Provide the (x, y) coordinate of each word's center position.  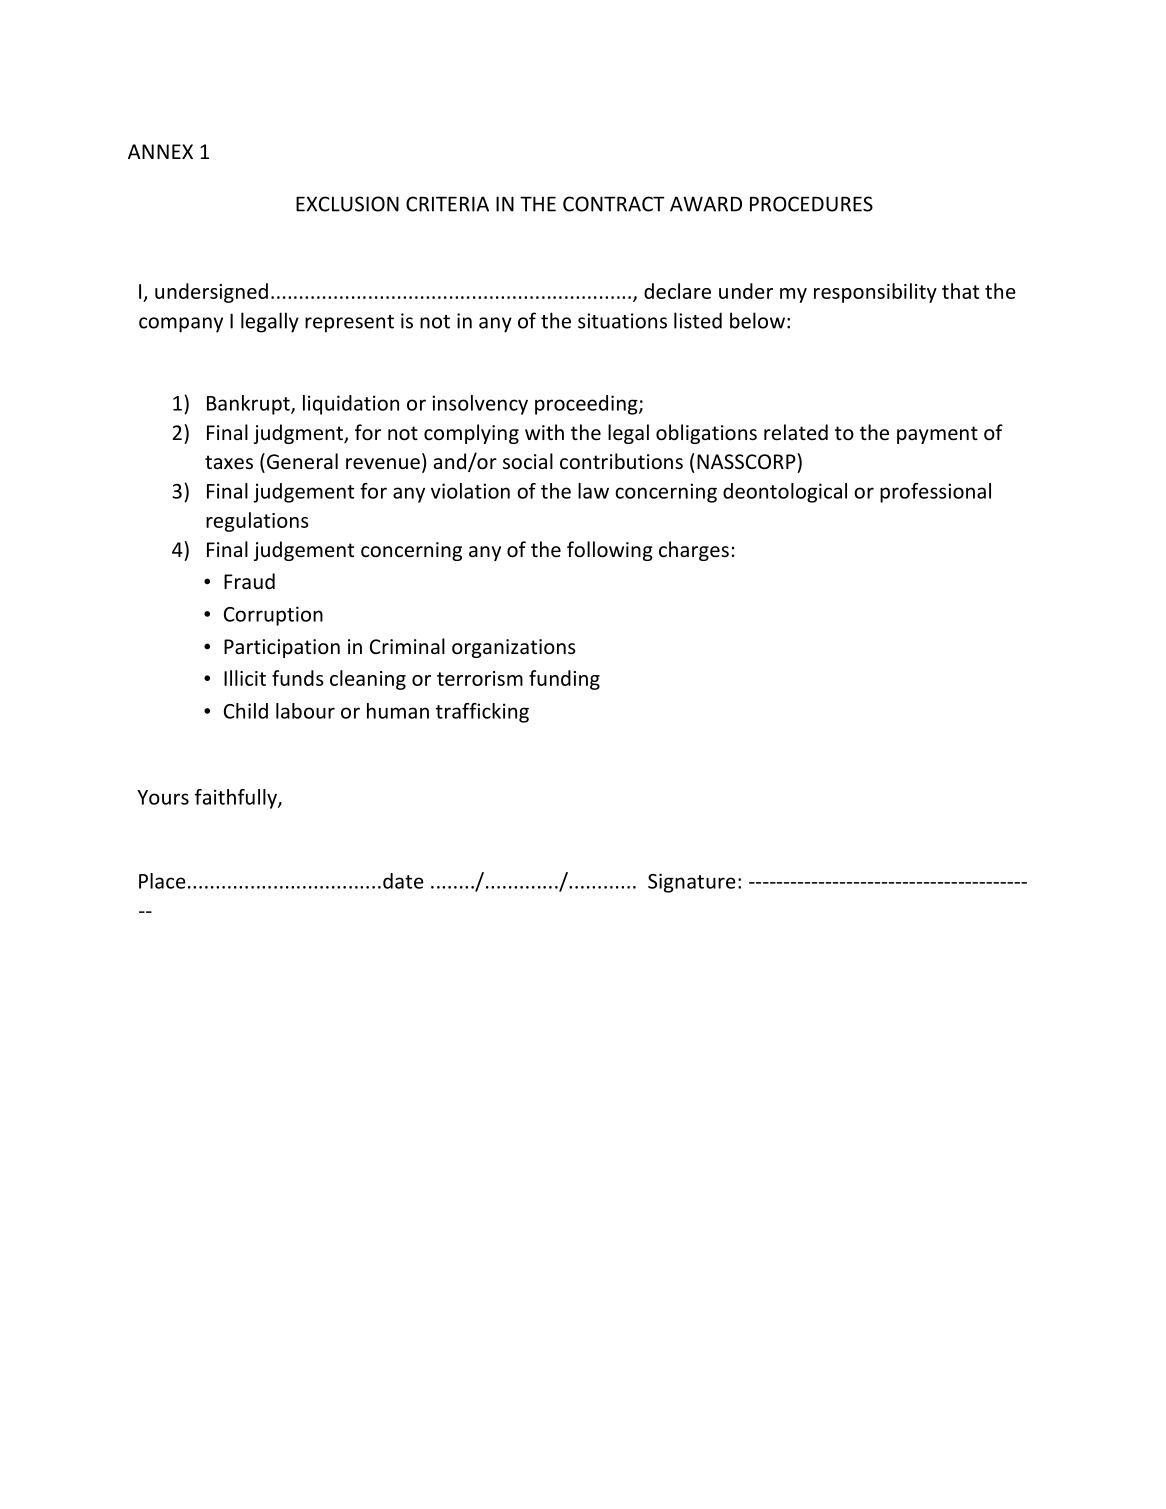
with (544, 432)
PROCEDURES (811, 204)
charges (694, 551)
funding (564, 680)
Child (246, 711)
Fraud (249, 581)
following (610, 551)
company (181, 325)
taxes (229, 462)
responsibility (875, 293)
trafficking (482, 713)
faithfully (237, 799)
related (796, 432)
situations (622, 321)
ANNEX (160, 151)
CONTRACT (613, 204)
